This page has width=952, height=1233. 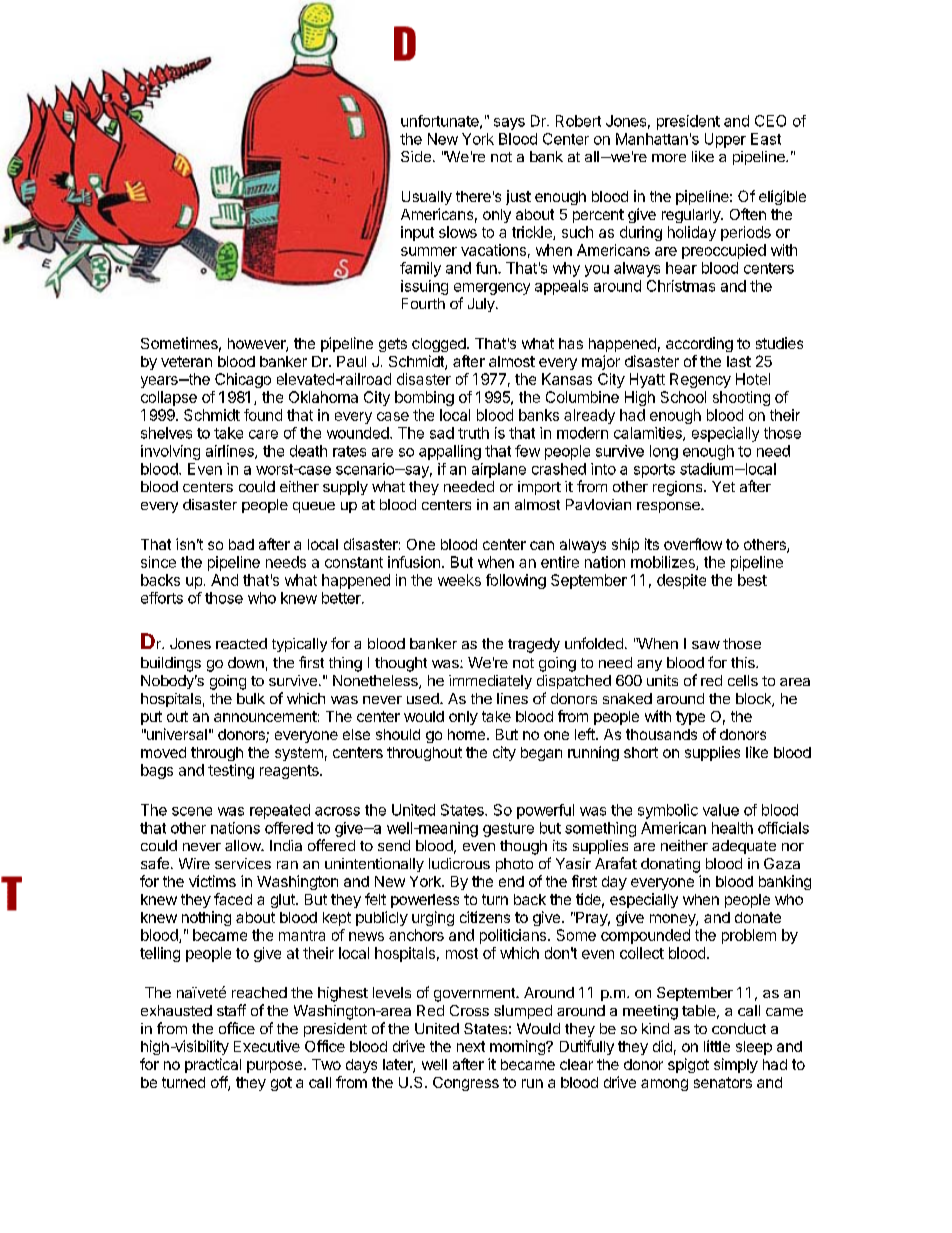 What do you see at coordinates (231, 771) in the page?
I see `testing` at bounding box center [231, 771].
